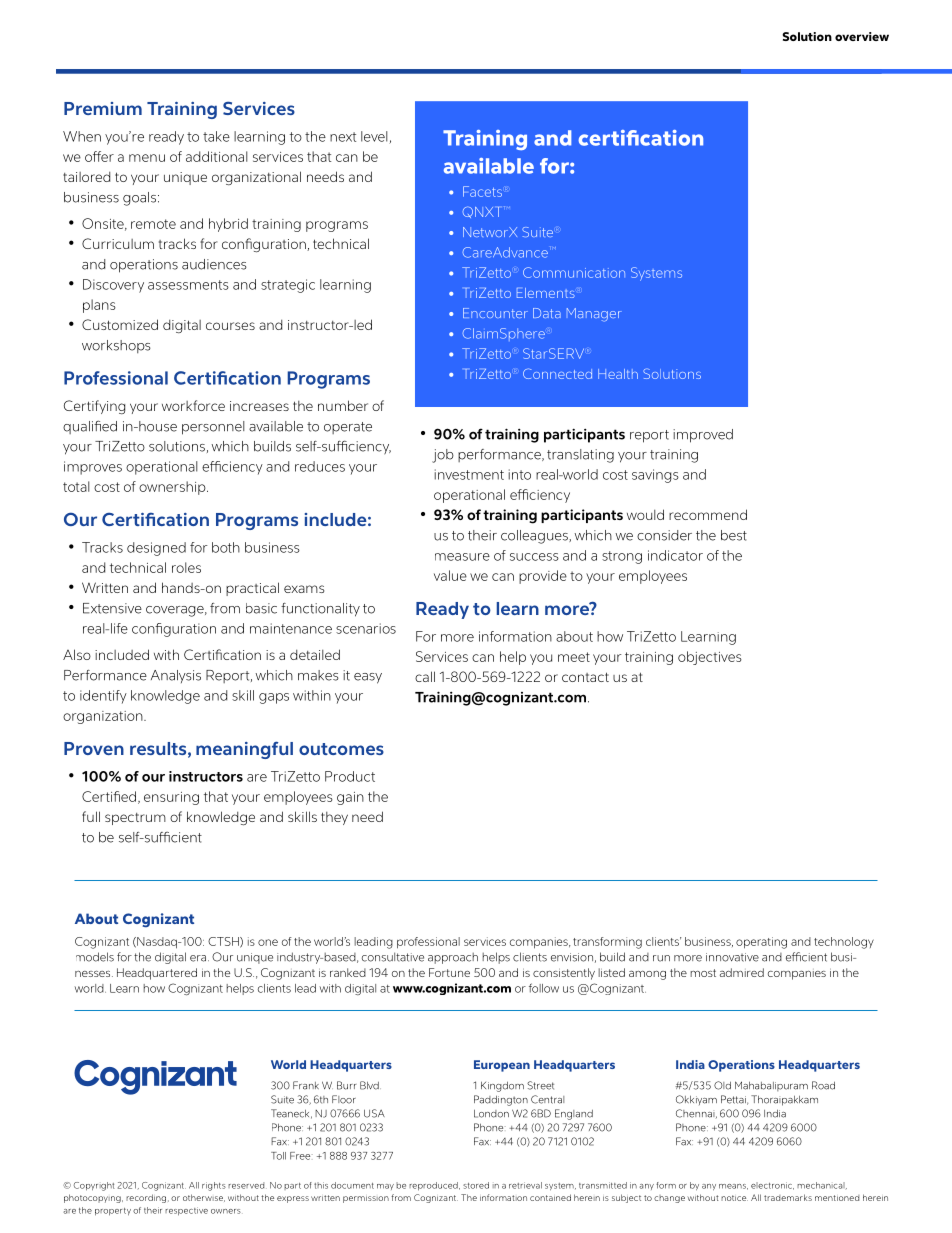  Describe the element at coordinates (450, 575) in the page. I see `value` at that location.
